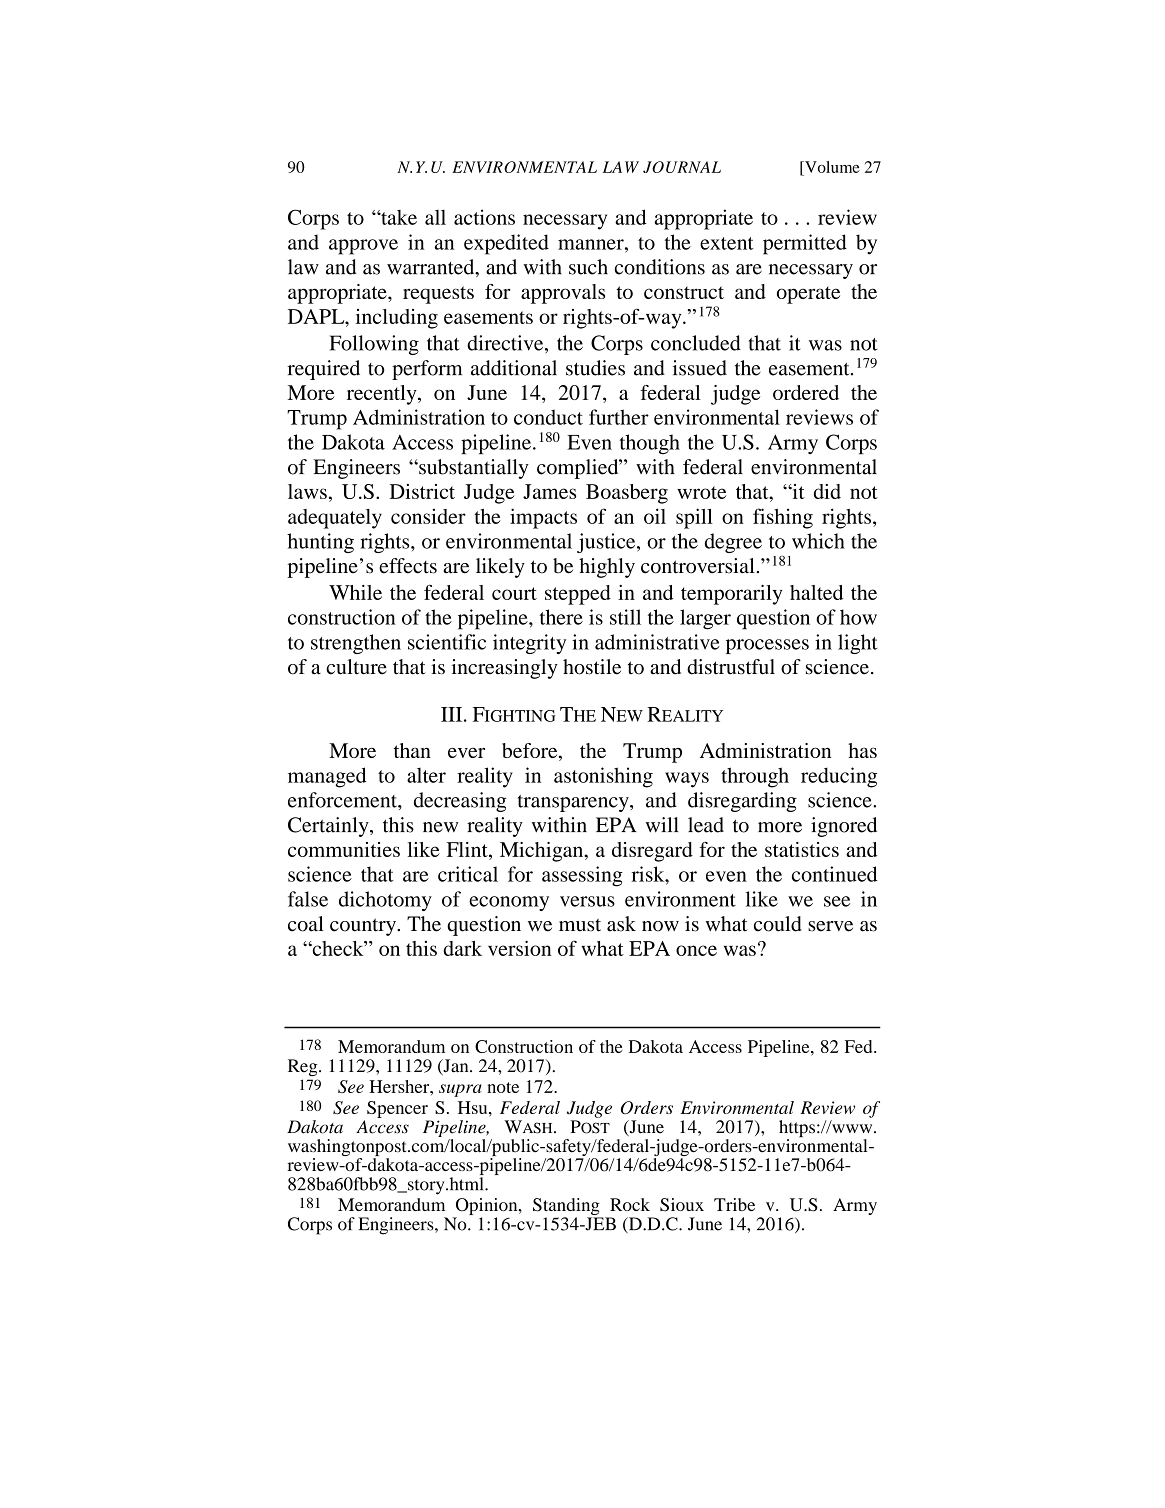  What do you see at coordinates (595, 368) in the document?
I see `studies` at bounding box center [595, 368].
